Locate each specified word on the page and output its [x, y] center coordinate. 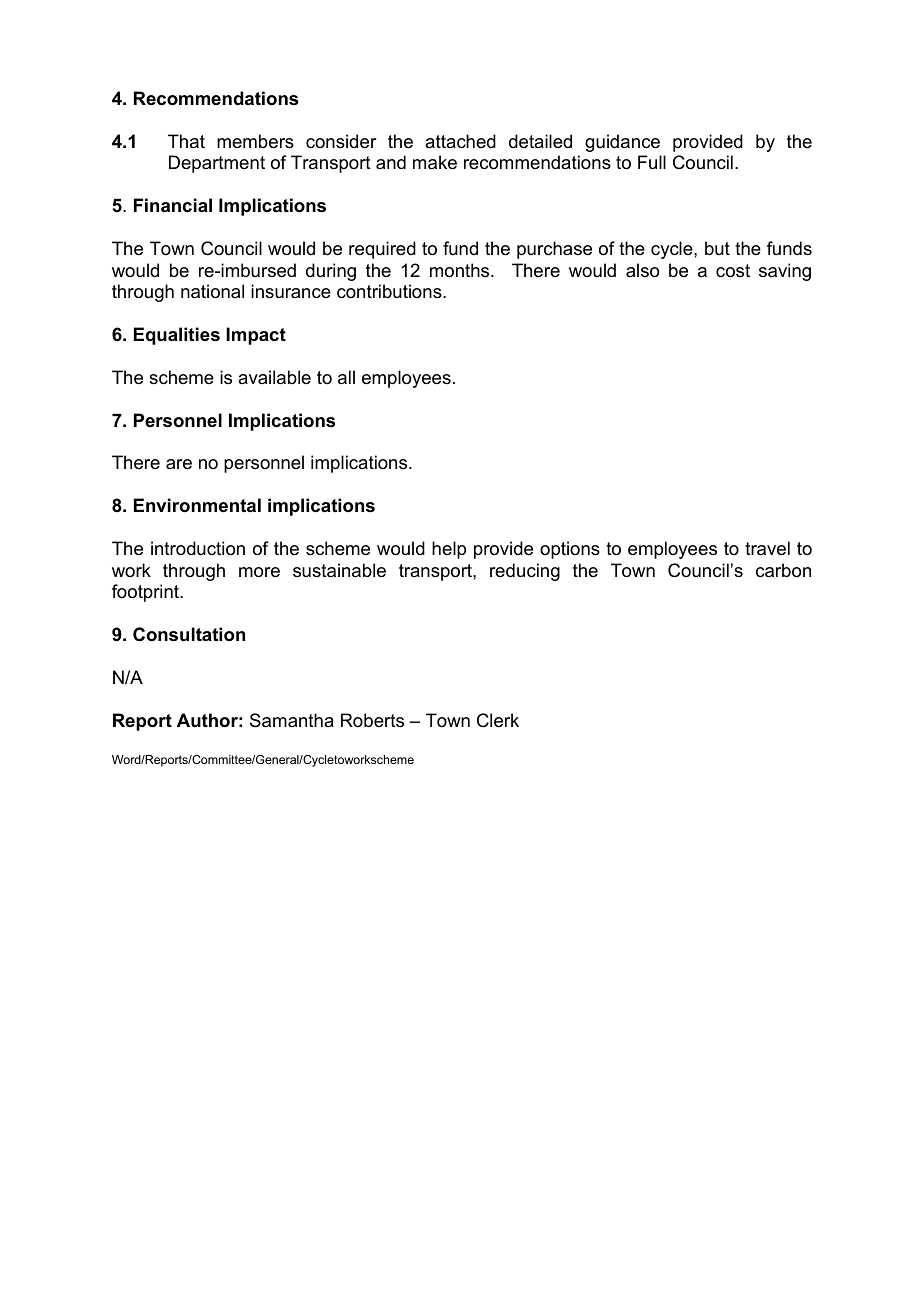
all [346, 377]
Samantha [292, 720]
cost [733, 270]
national [212, 291]
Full [652, 162]
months [461, 270]
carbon [783, 570]
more [259, 572]
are [179, 464]
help [449, 550]
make [435, 162]
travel [767, 548]
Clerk [498, 720]
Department [217, 164]
